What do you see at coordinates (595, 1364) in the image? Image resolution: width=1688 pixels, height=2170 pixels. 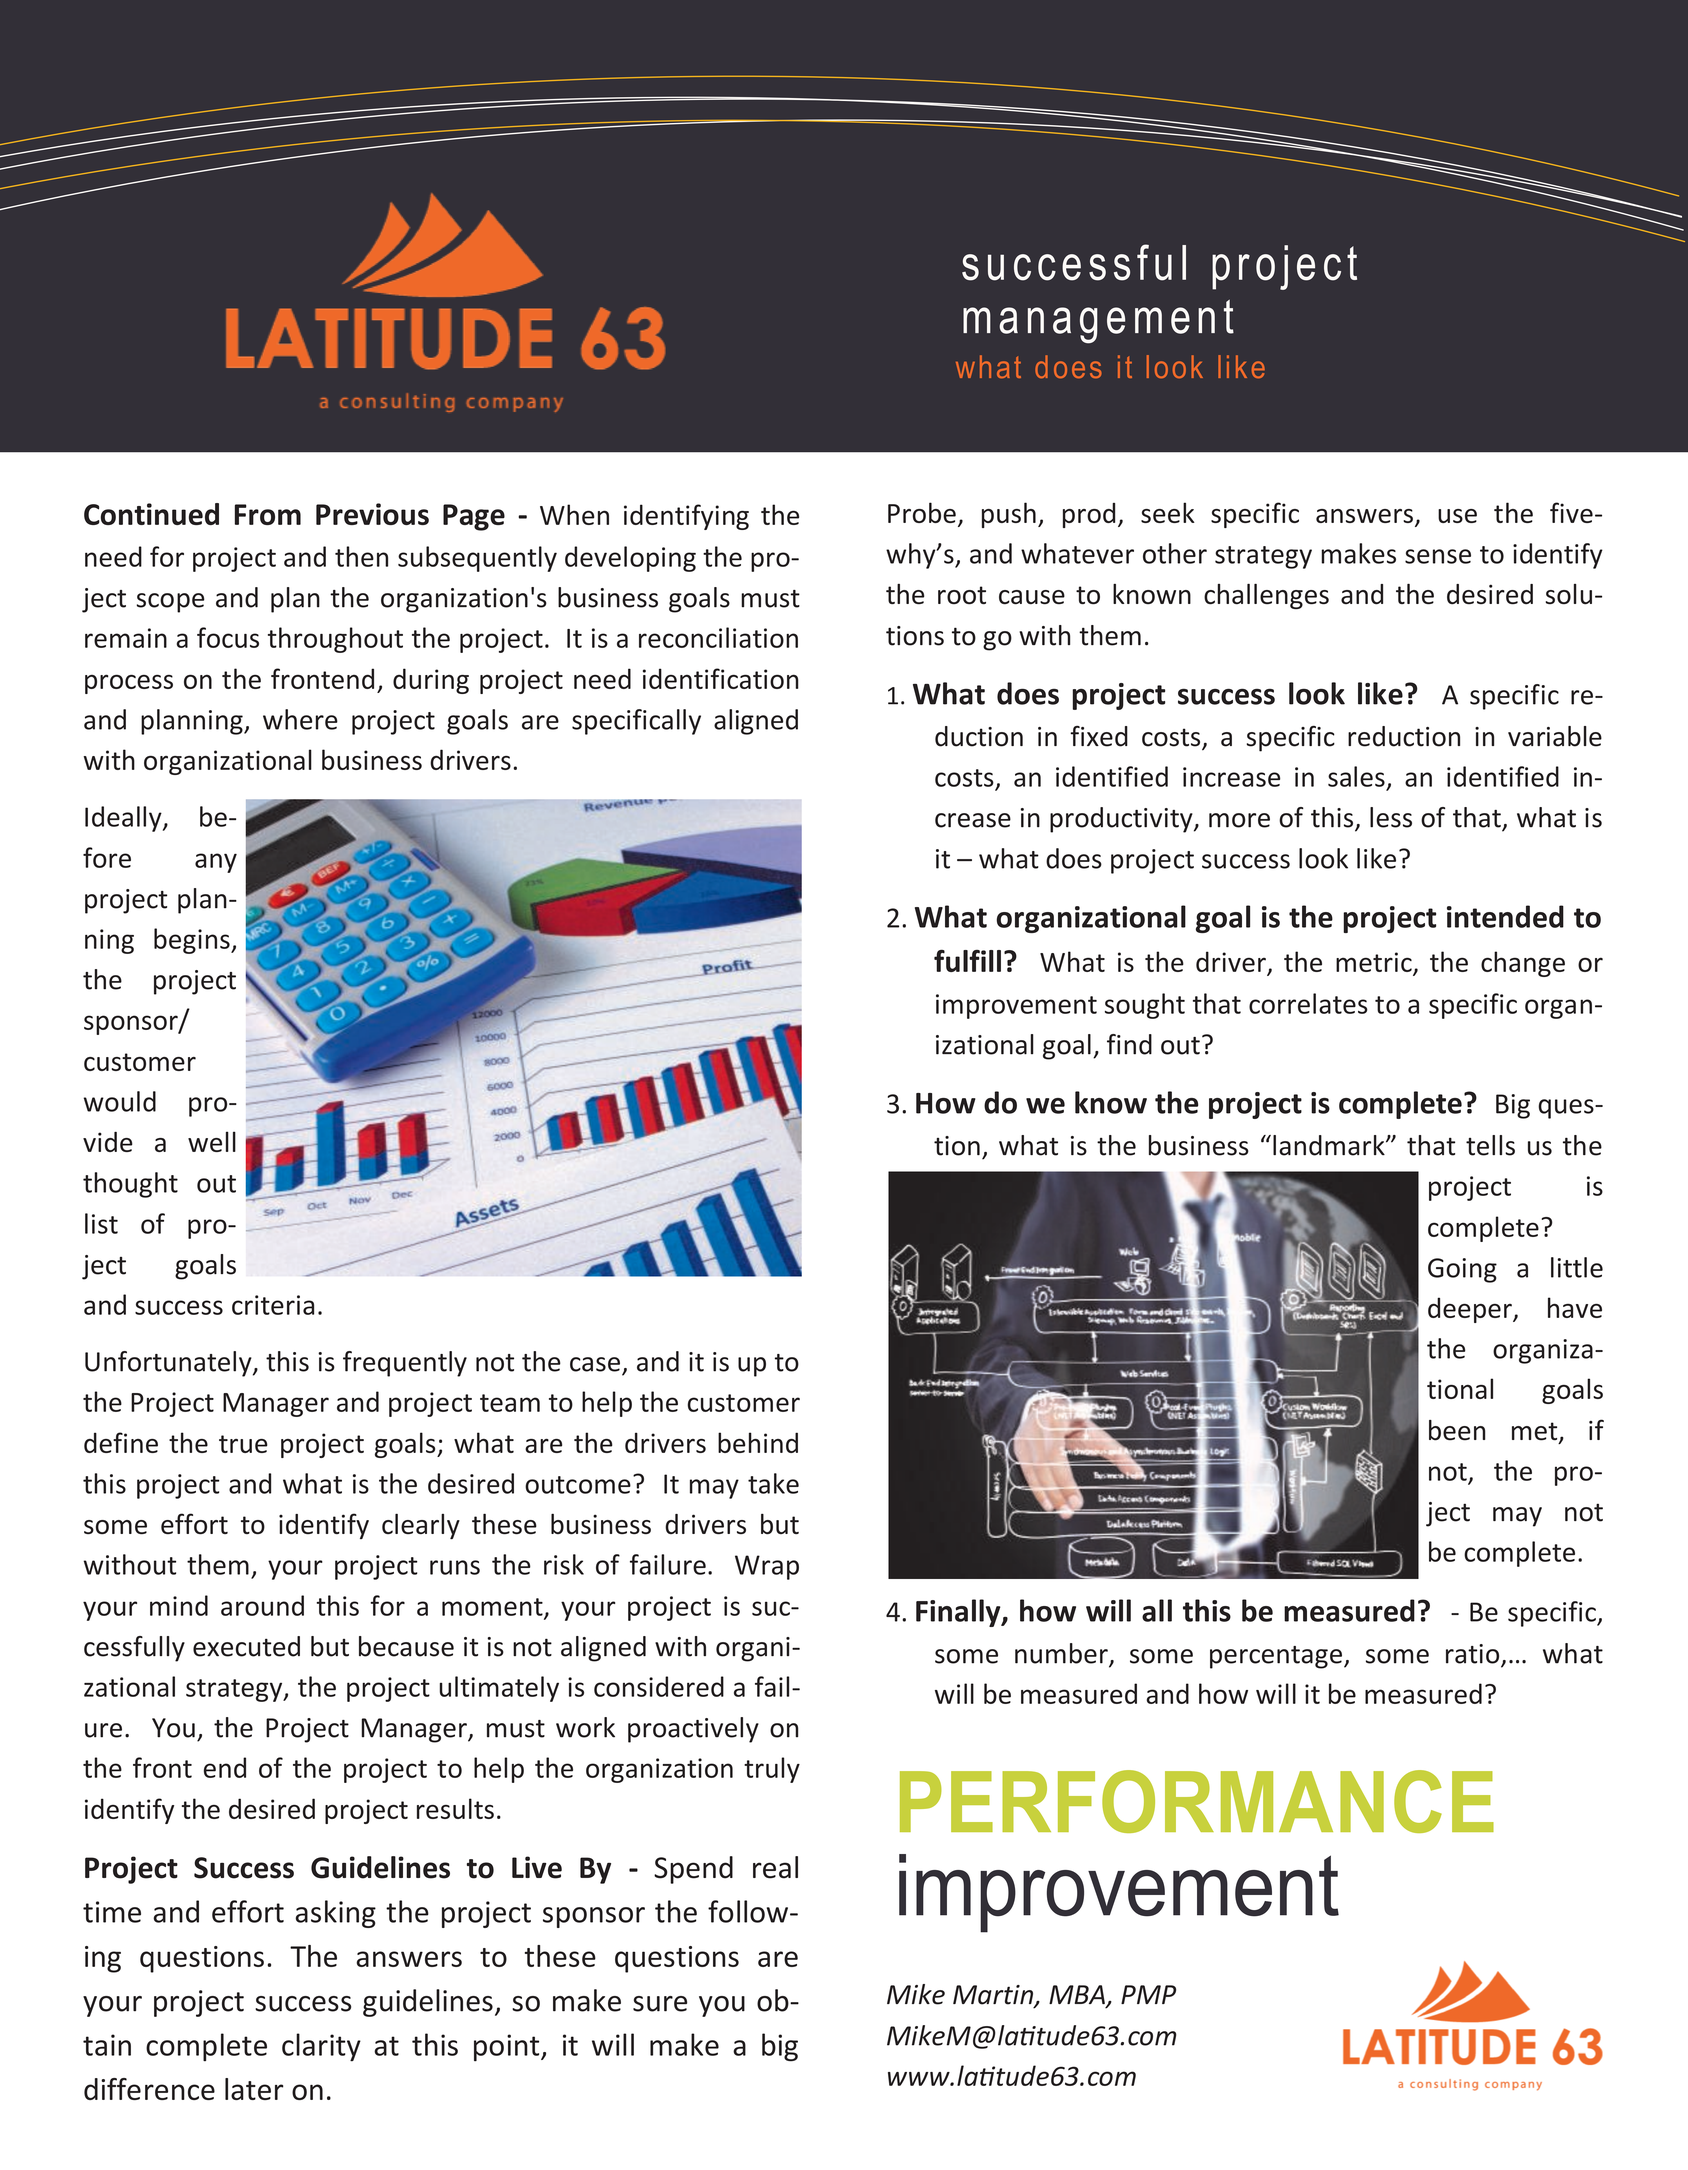 I see `case` at bounding box center [595, 1364].
